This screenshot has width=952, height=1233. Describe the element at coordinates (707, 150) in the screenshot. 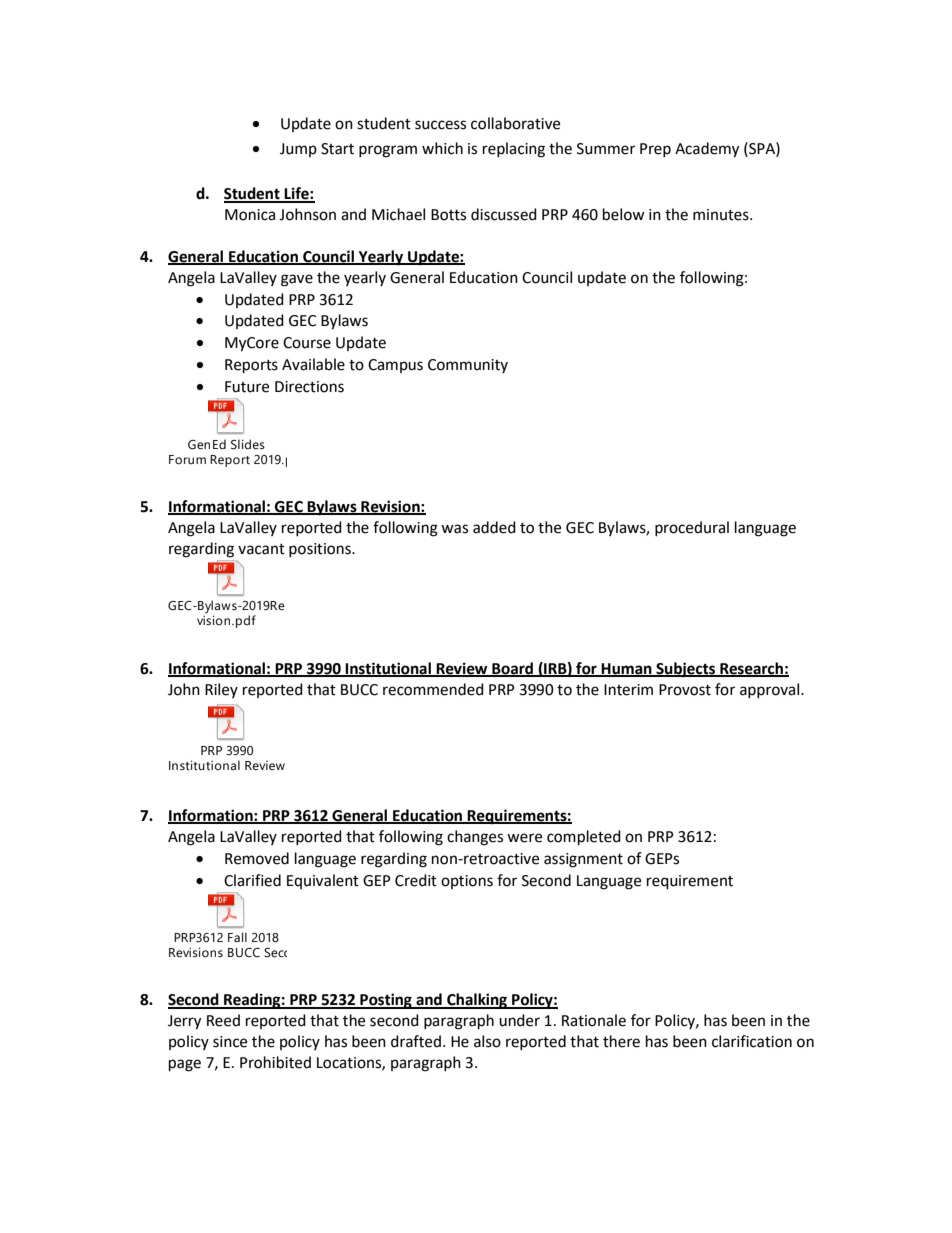

I see `Academy` at that location.
